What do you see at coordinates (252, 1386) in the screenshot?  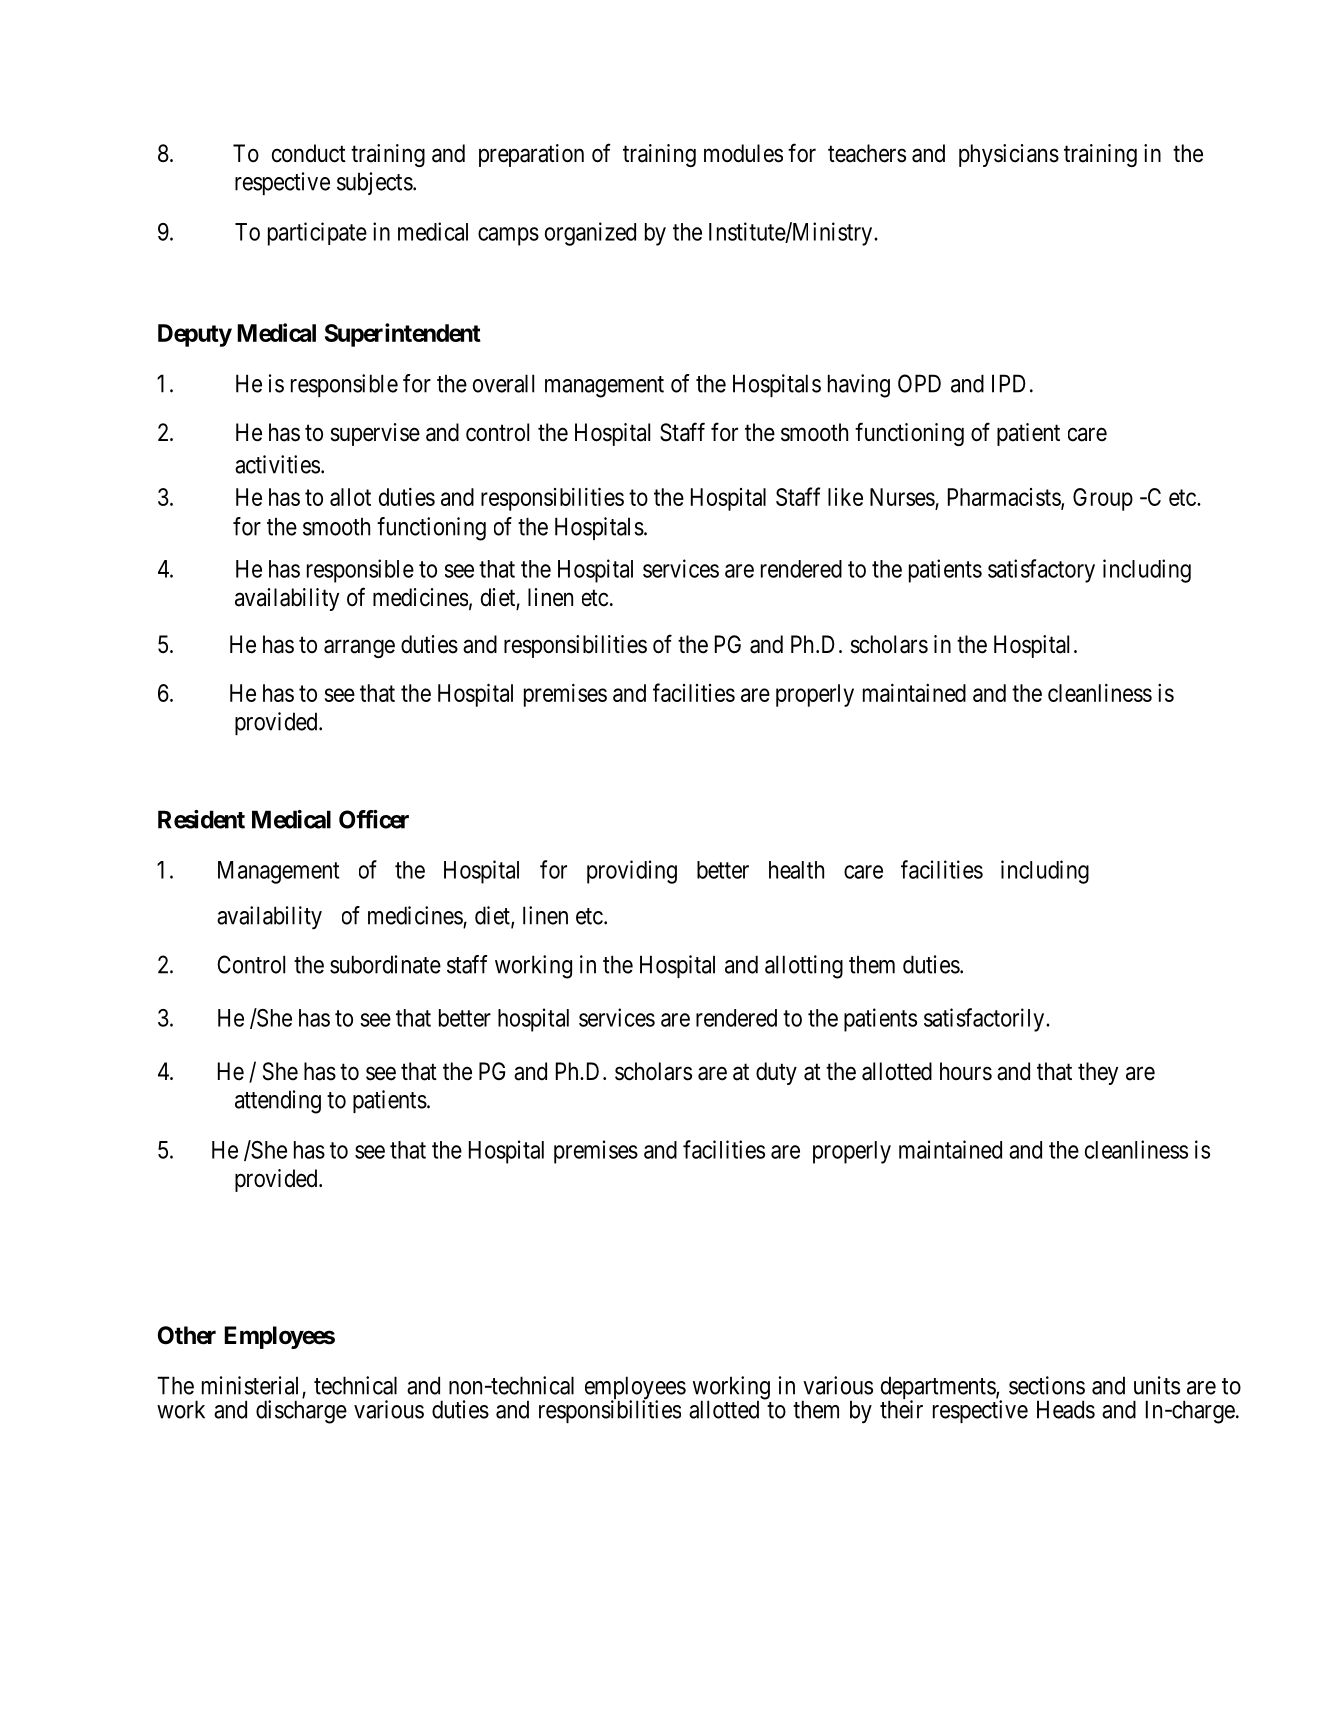 I see `ministerial` at bounding box center [252, 1386].
